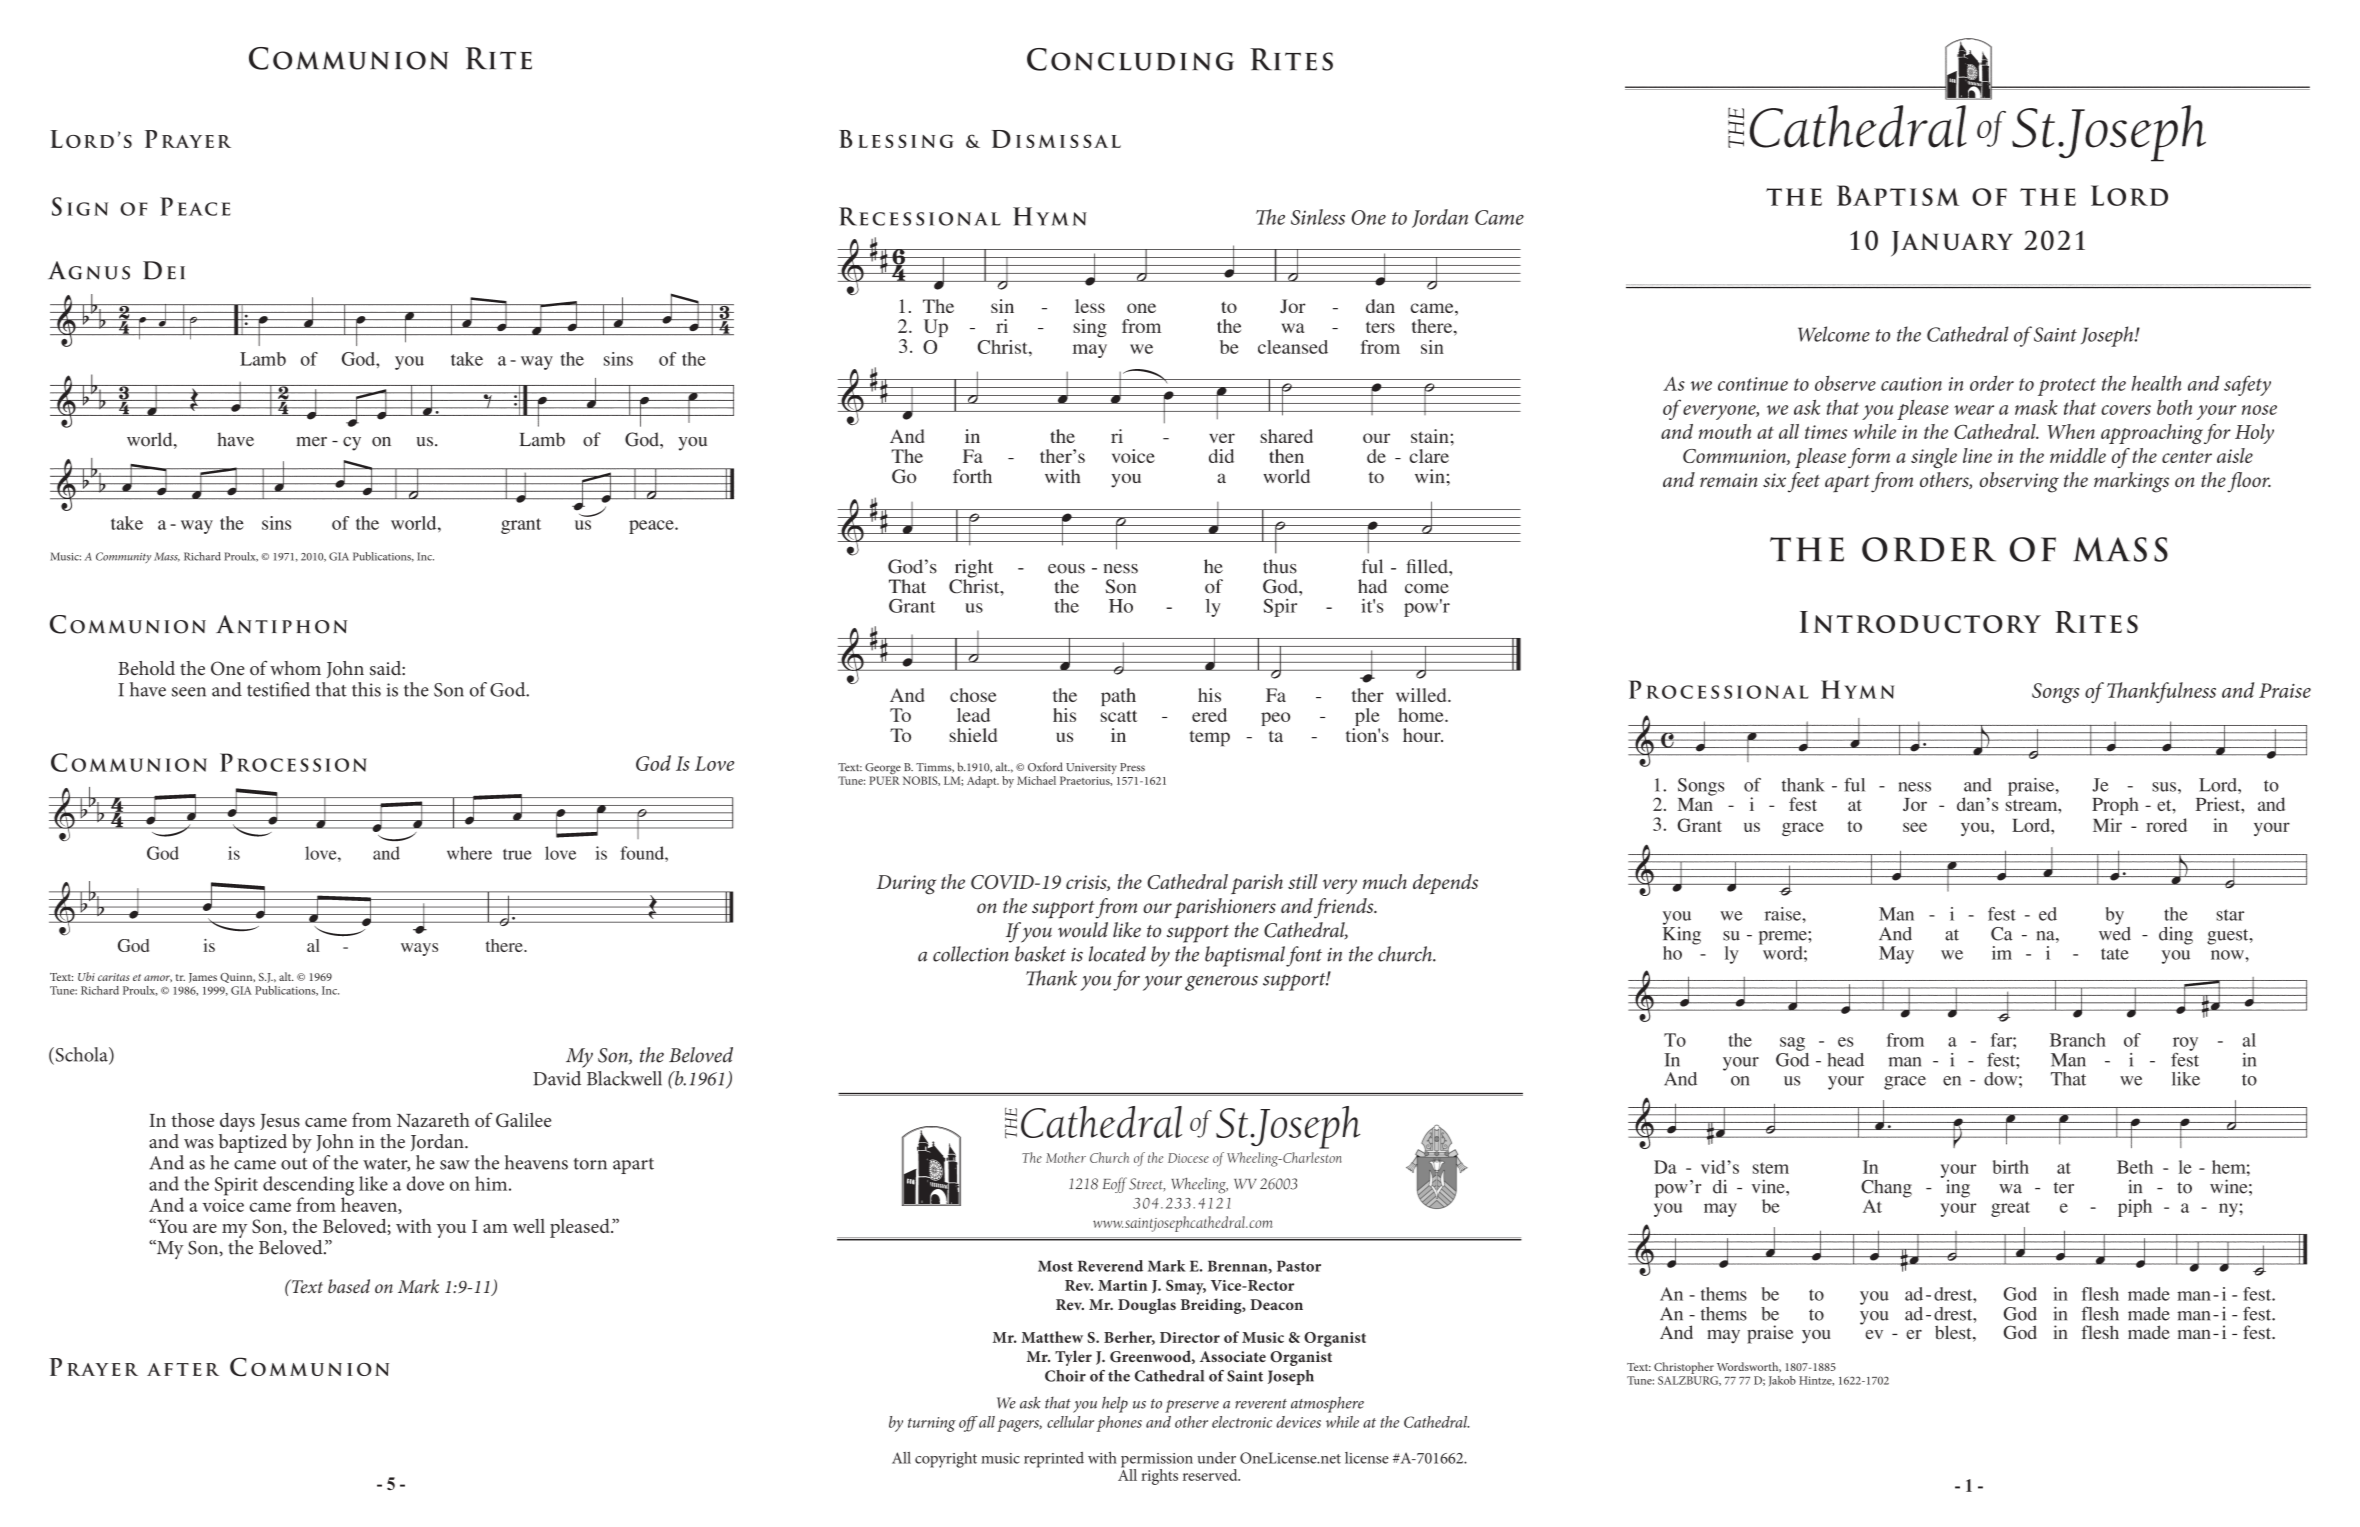  Describe the element at coordinates (253, 1142) in the screenshot. I see `baptized` at that location.
